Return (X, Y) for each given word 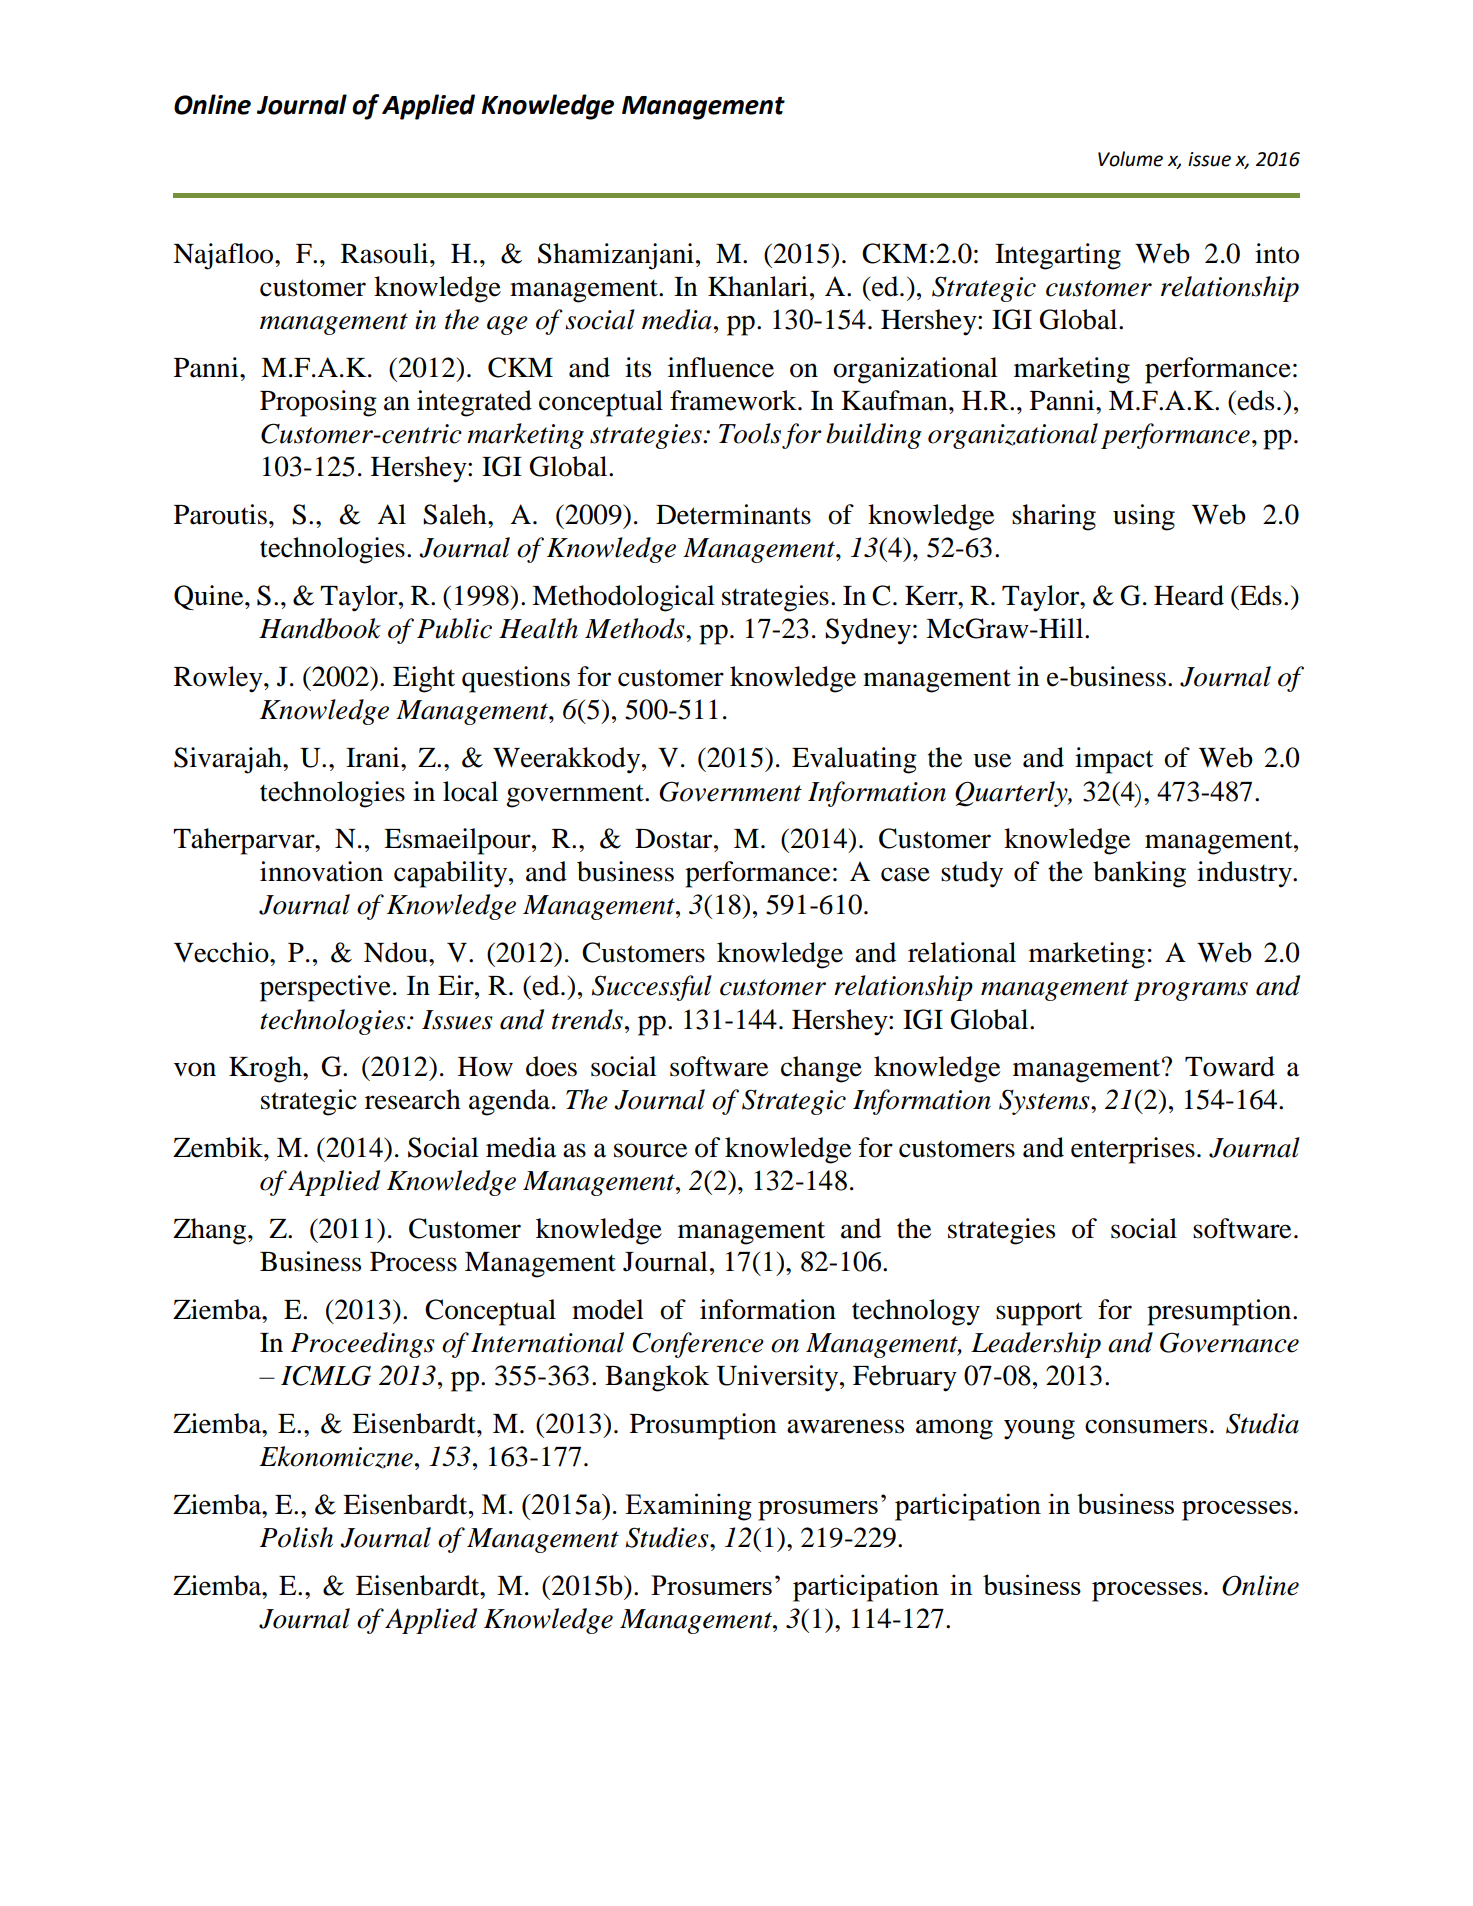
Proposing (318, 403)
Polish (296, 1537)
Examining (688, 1507)
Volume (1130, 159)
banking (1139, 874)
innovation (321, 871)
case (905, 874)
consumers (1146, 1426)
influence (721, 367)
